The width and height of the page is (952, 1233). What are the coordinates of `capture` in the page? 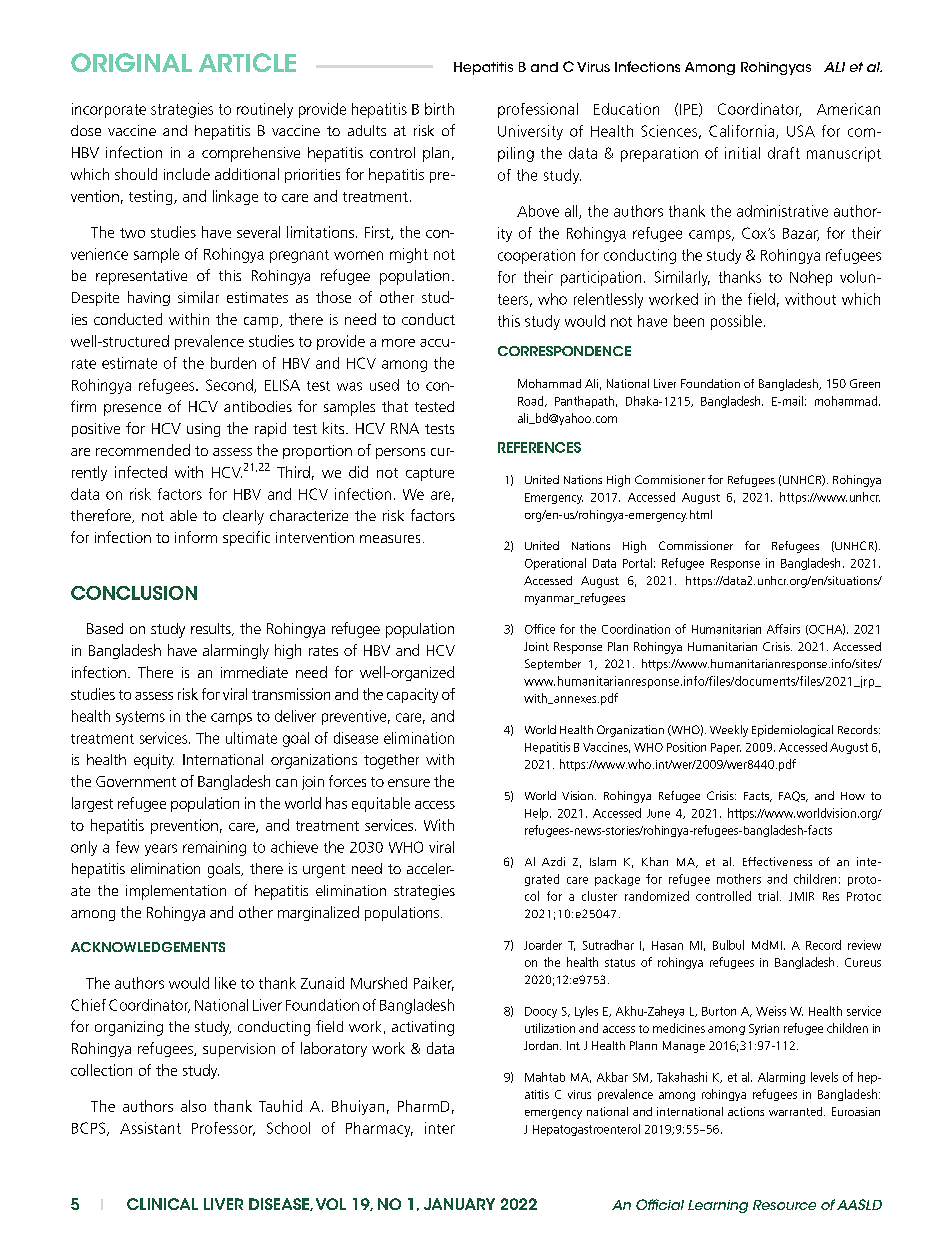 It's located at (430, 474).
